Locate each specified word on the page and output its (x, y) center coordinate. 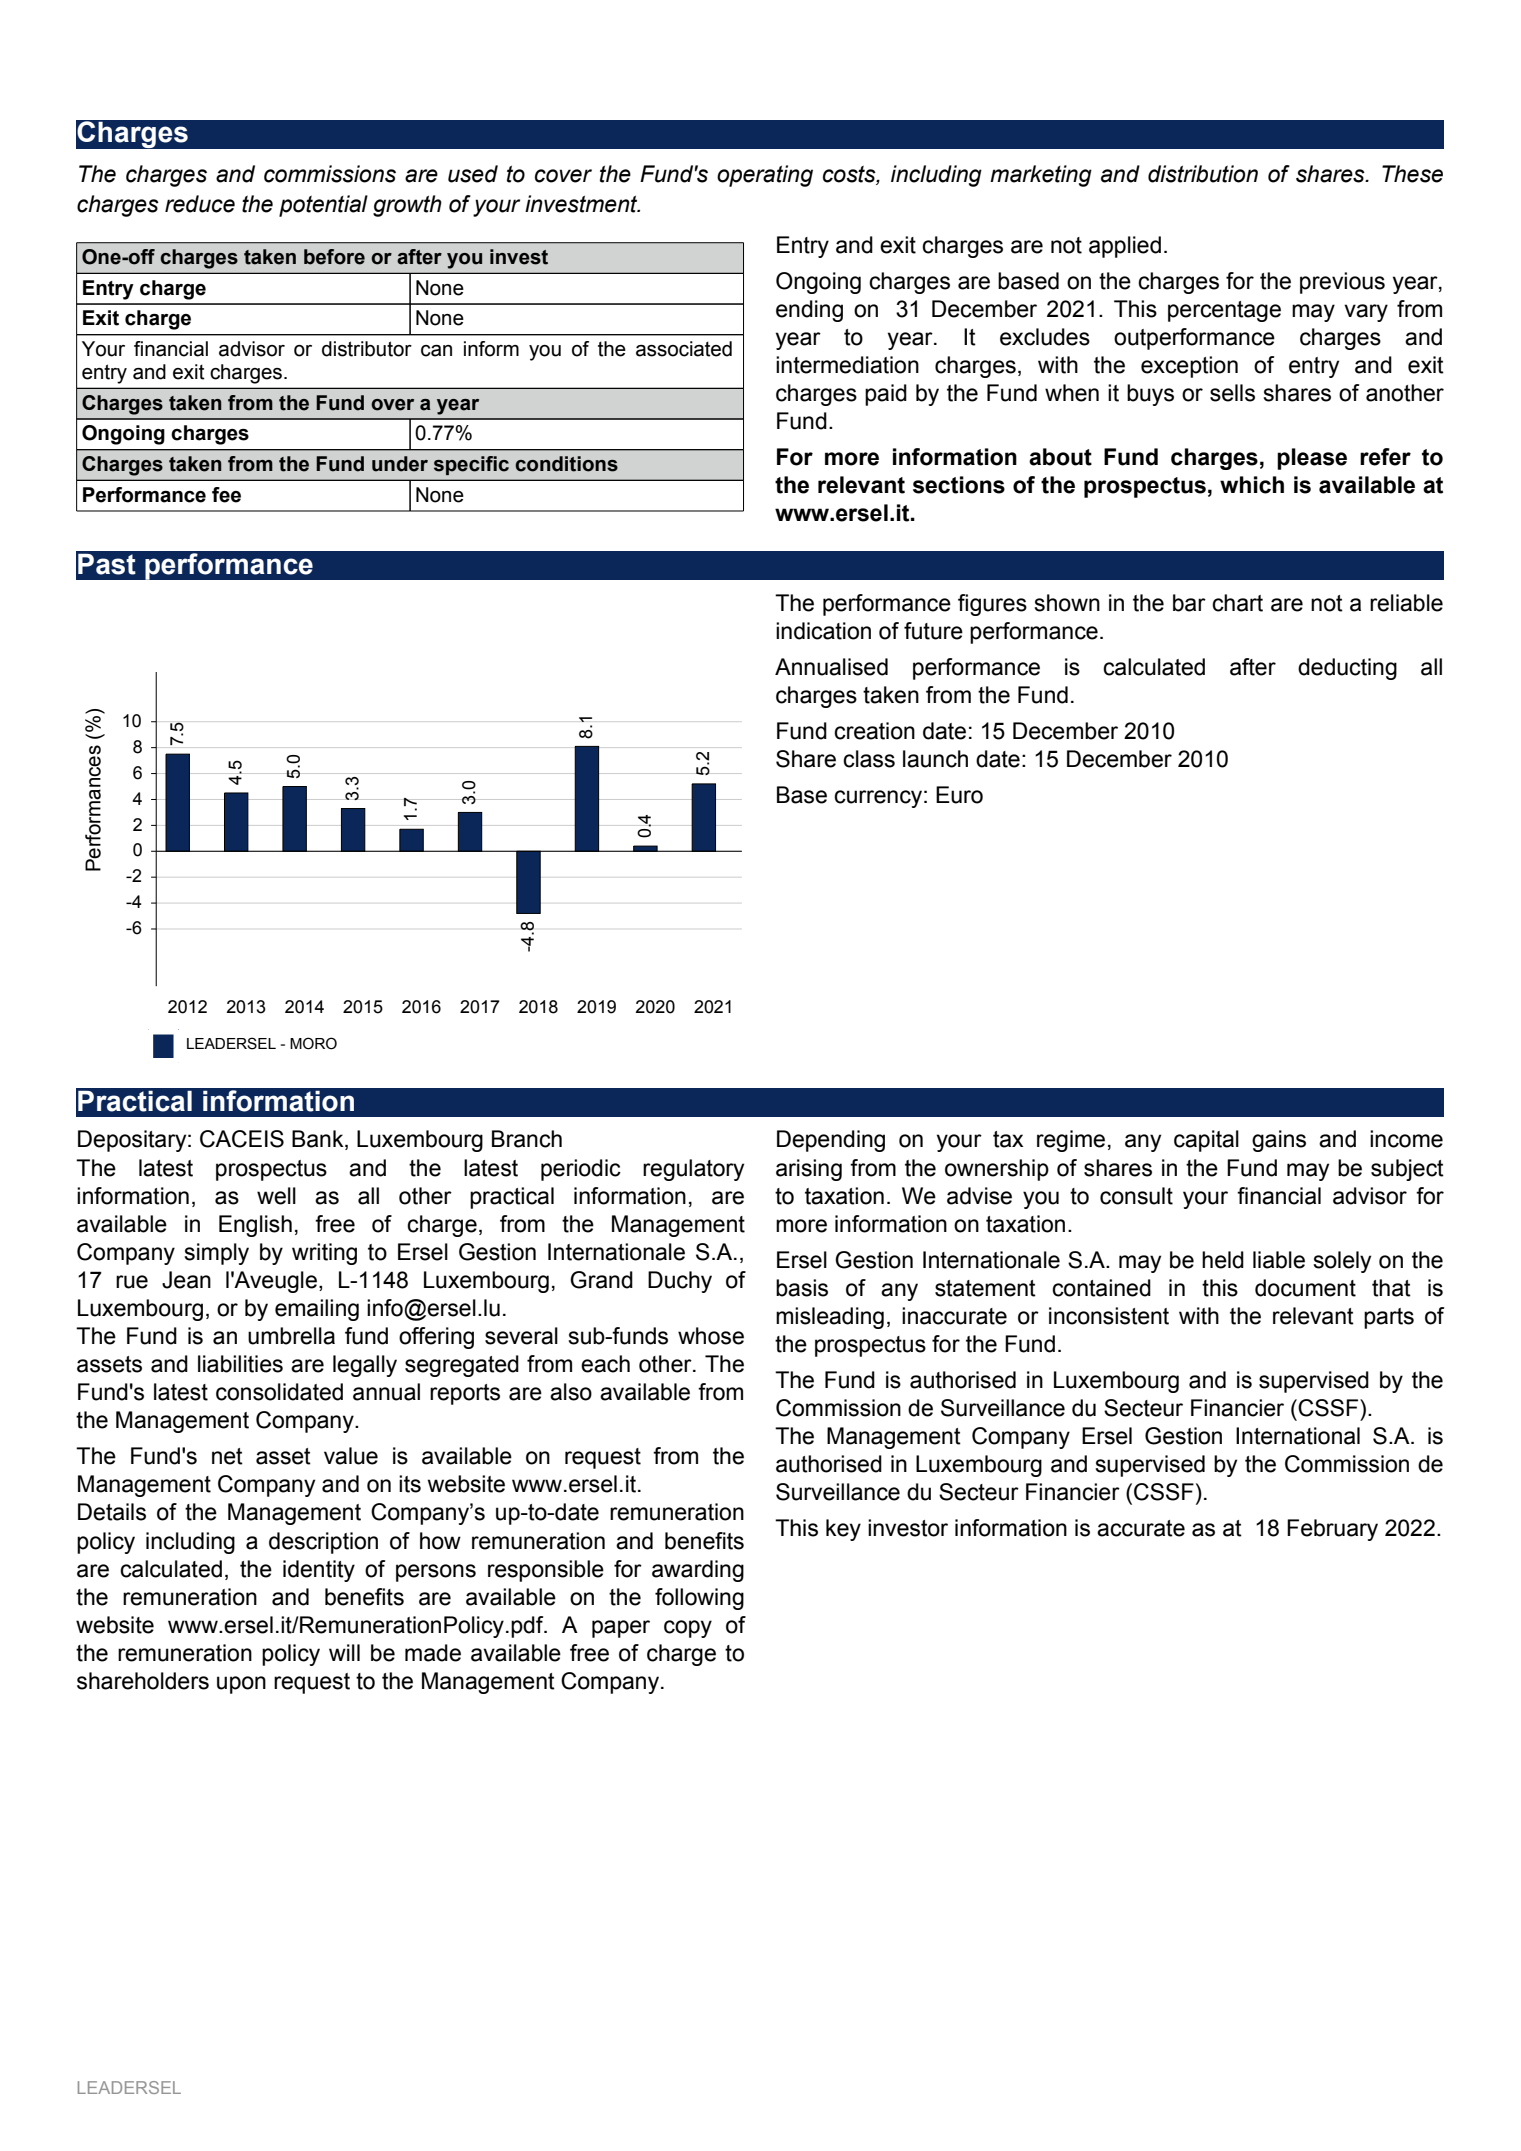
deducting (1347, 669)
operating (765, 176)
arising (809, 1170)
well (276, 1196)
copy (688, 1629)
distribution (1203, 174)
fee (226, 495)
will (344, 1652)
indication (823, 631)
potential (323, 206)
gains (1279, 1141)
